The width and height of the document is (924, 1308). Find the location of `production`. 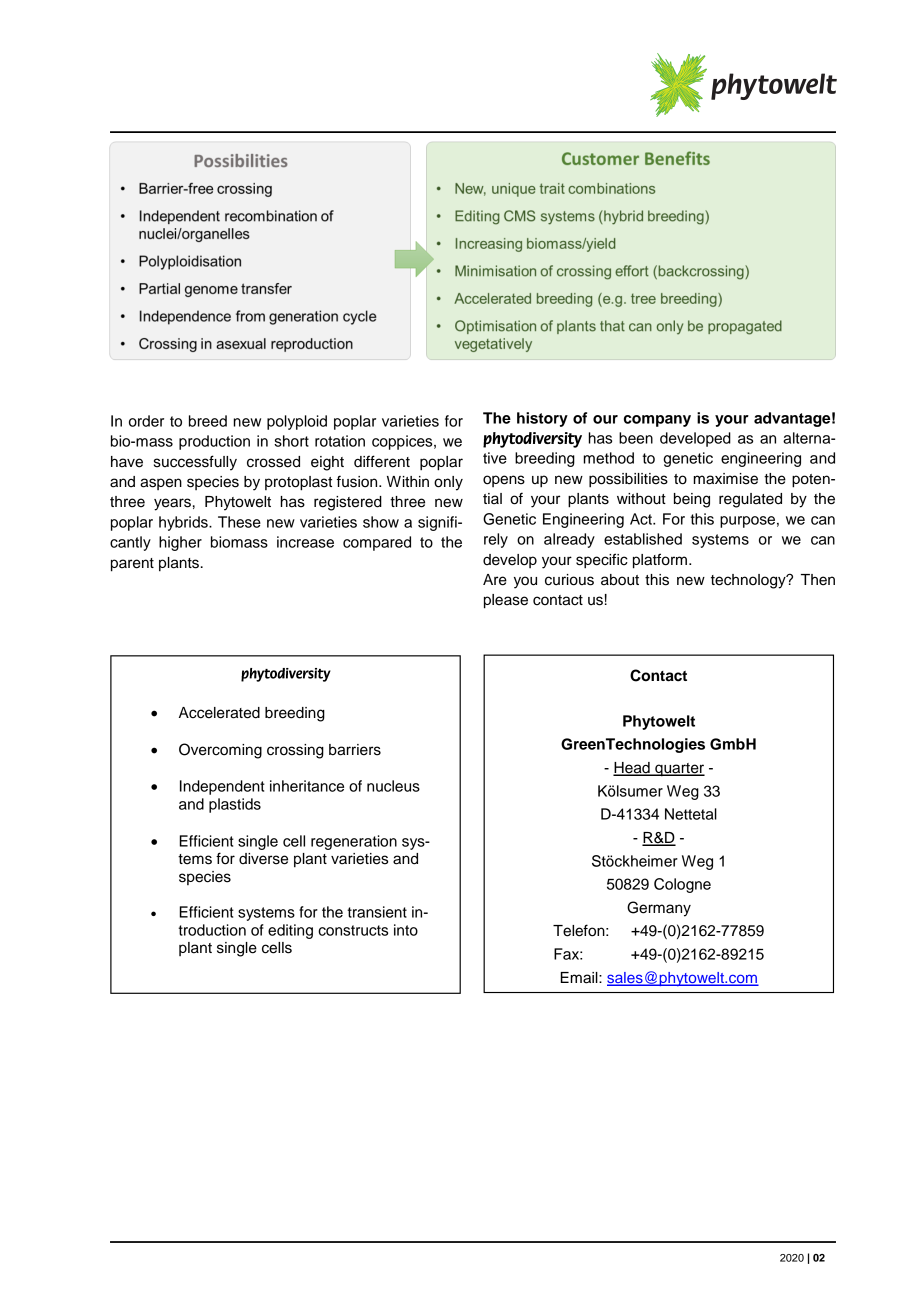

production is located at coordinates (214, 442).
